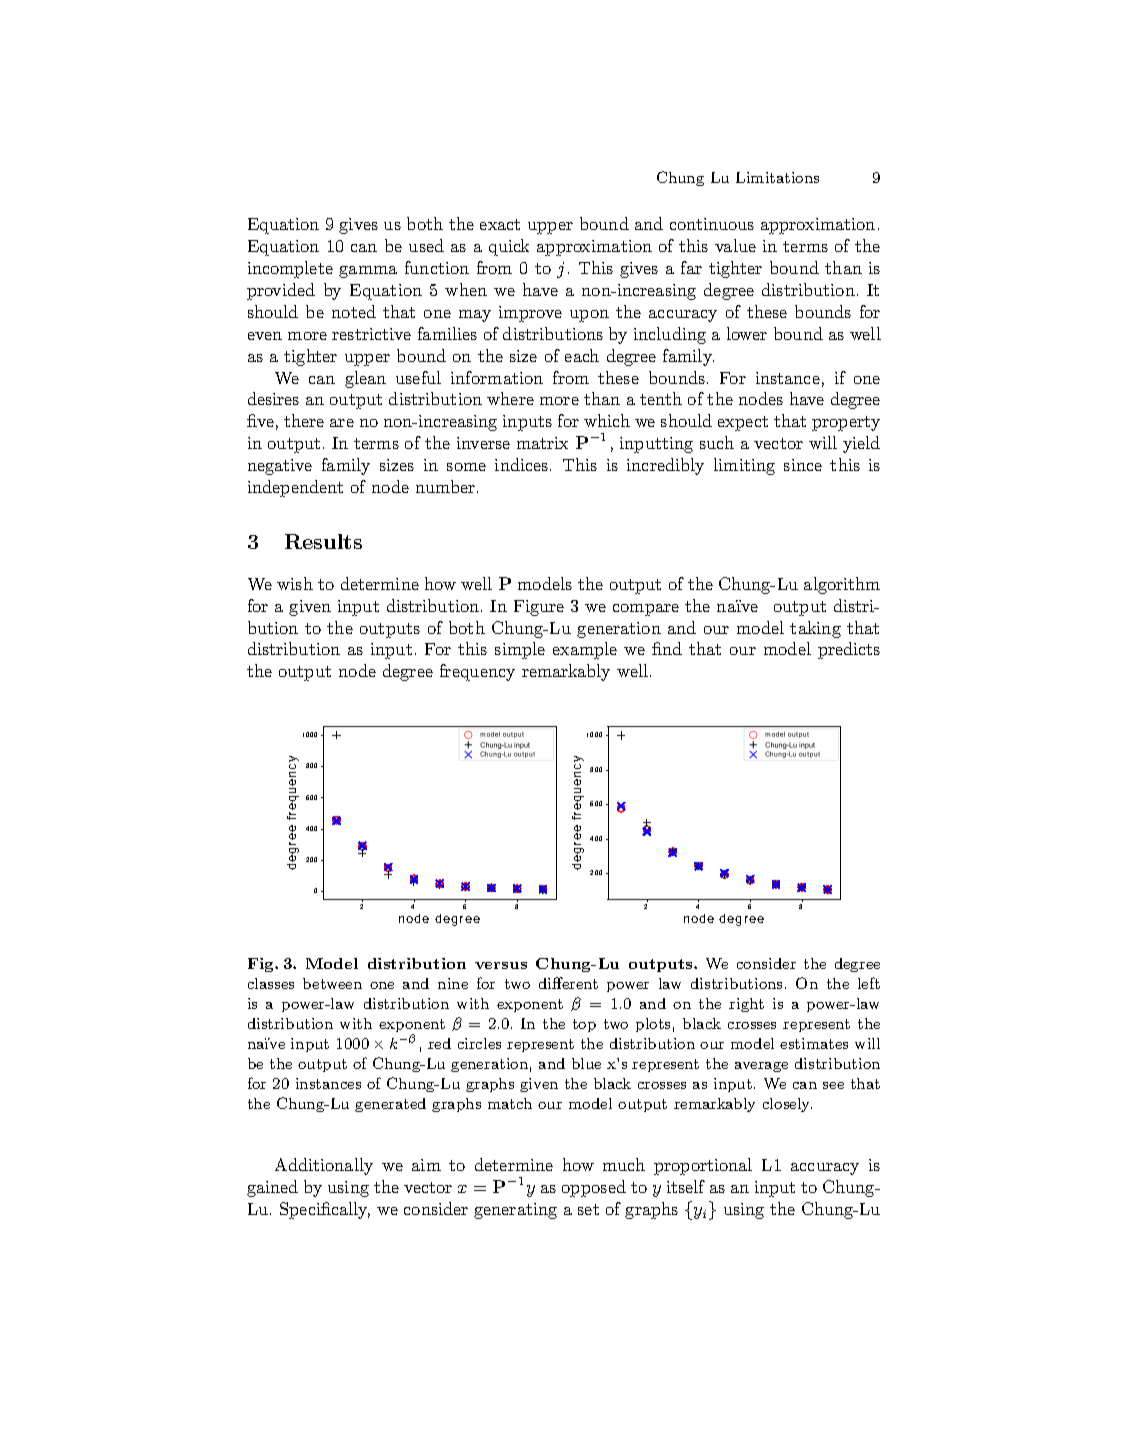 This page has width=1122, height=1452. What do you see at coordinates (304, 420) in the page?
I see `there` at bounding box center [304, 420].
